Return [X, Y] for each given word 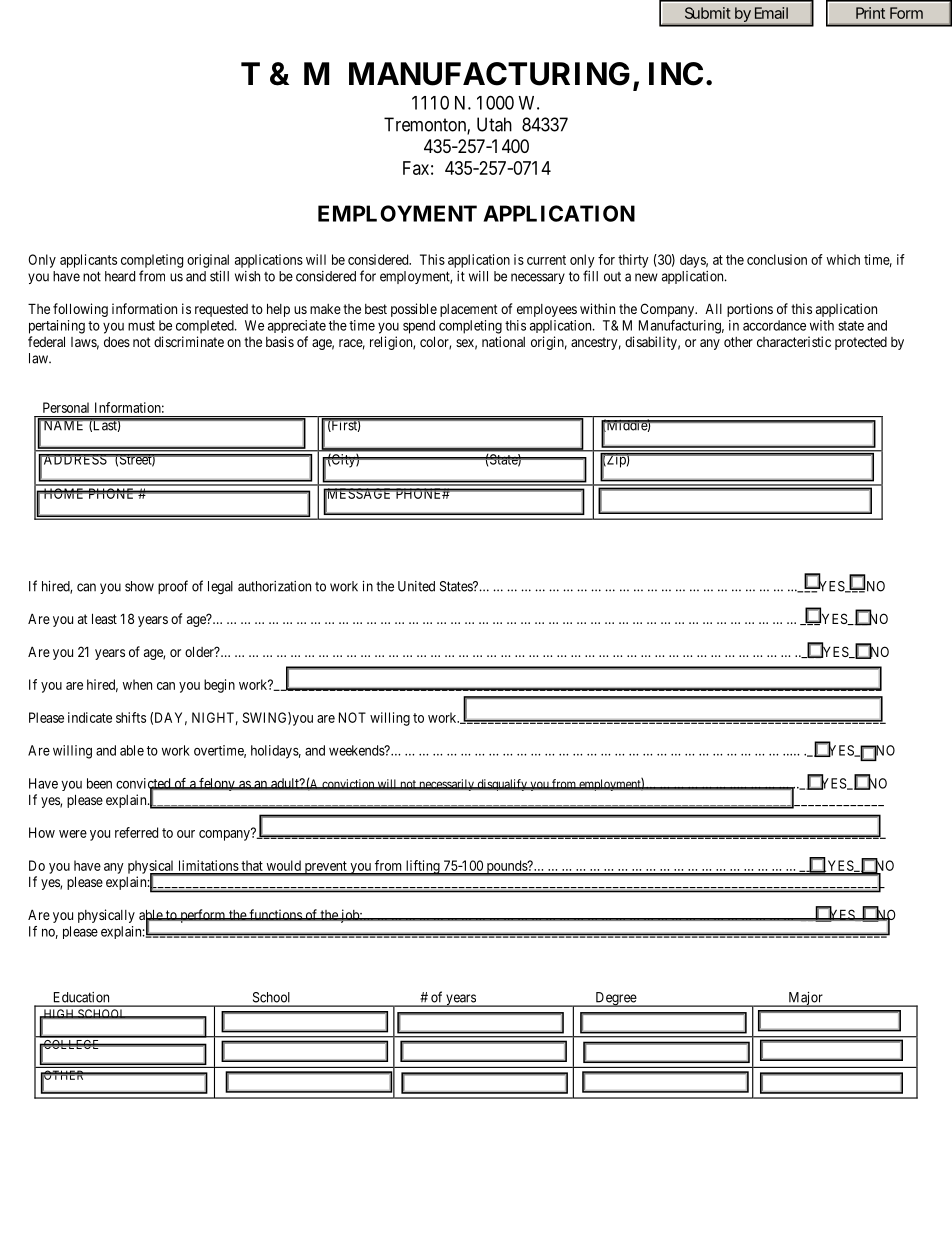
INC [676, 74]
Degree [615, 999]
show [139, 586]
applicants [88, 261]
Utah [494, 124]
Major [805, 999]
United [416, 586]
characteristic [794, 341]
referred [136, 832]
